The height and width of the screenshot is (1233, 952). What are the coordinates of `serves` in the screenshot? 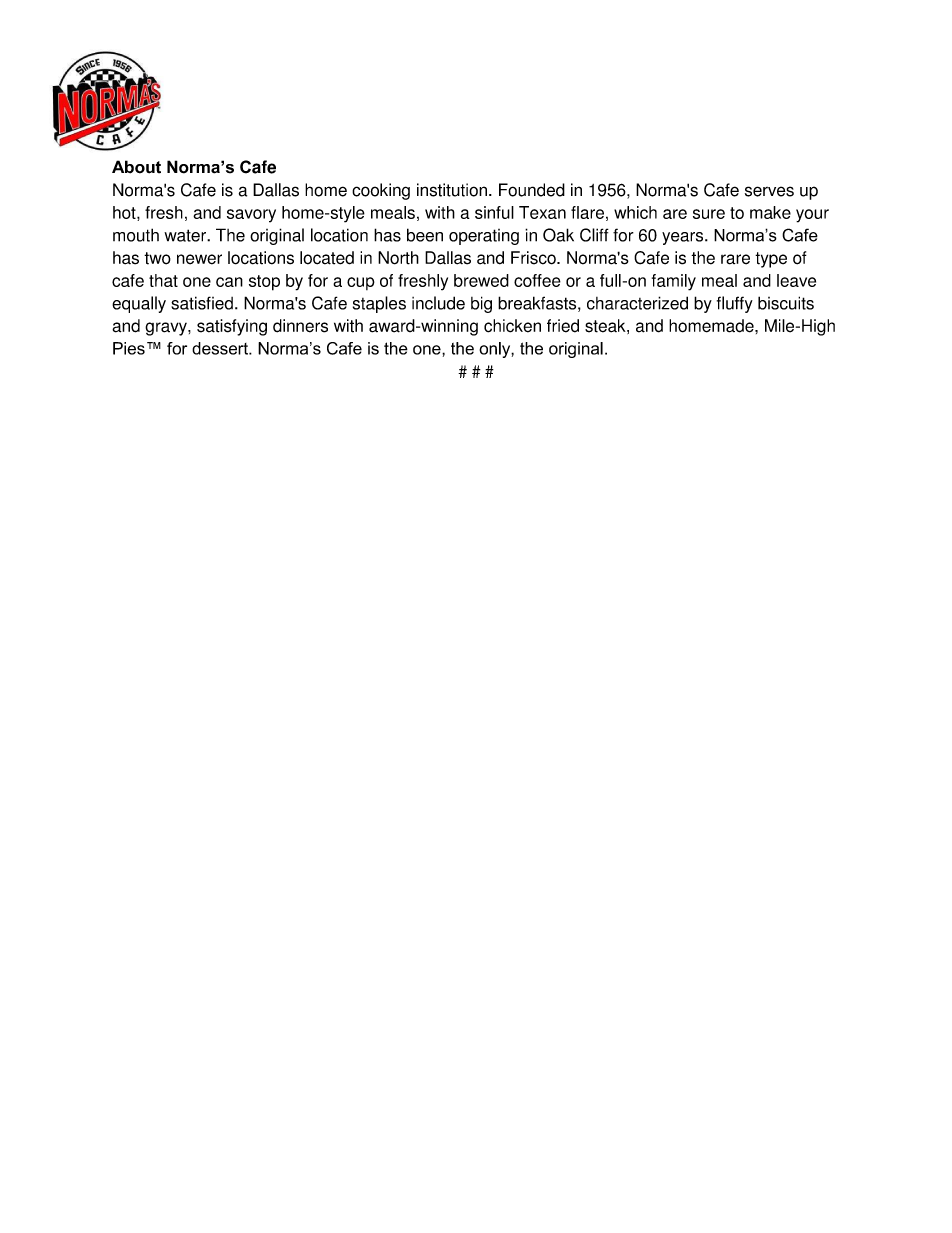 It's located at (769, 191).
